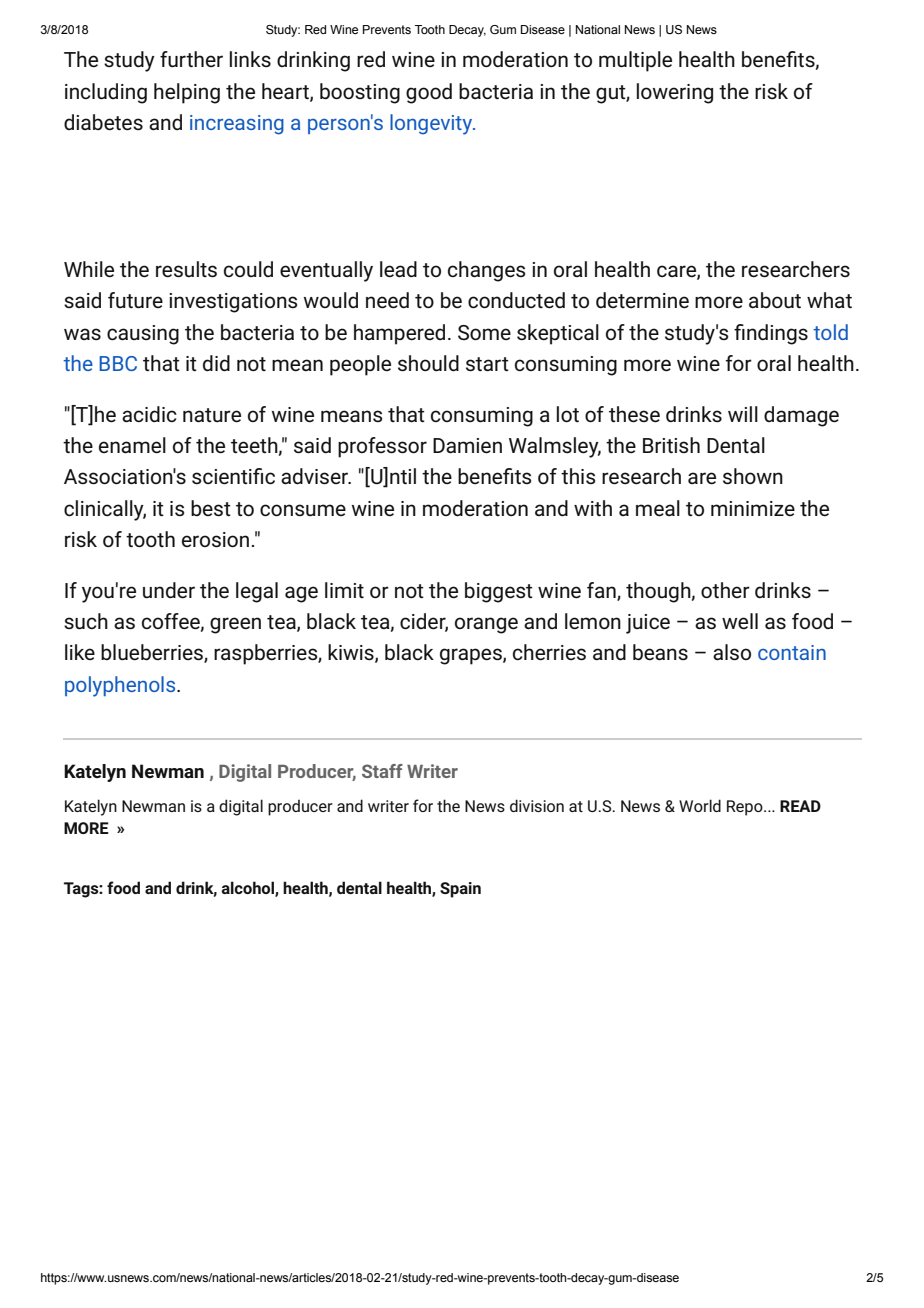 Image resolution: width=924 pixels, height=1308 pixels. Describe the element at coordinates (187, 93) in the screenshot. I see `helping` at that location.
